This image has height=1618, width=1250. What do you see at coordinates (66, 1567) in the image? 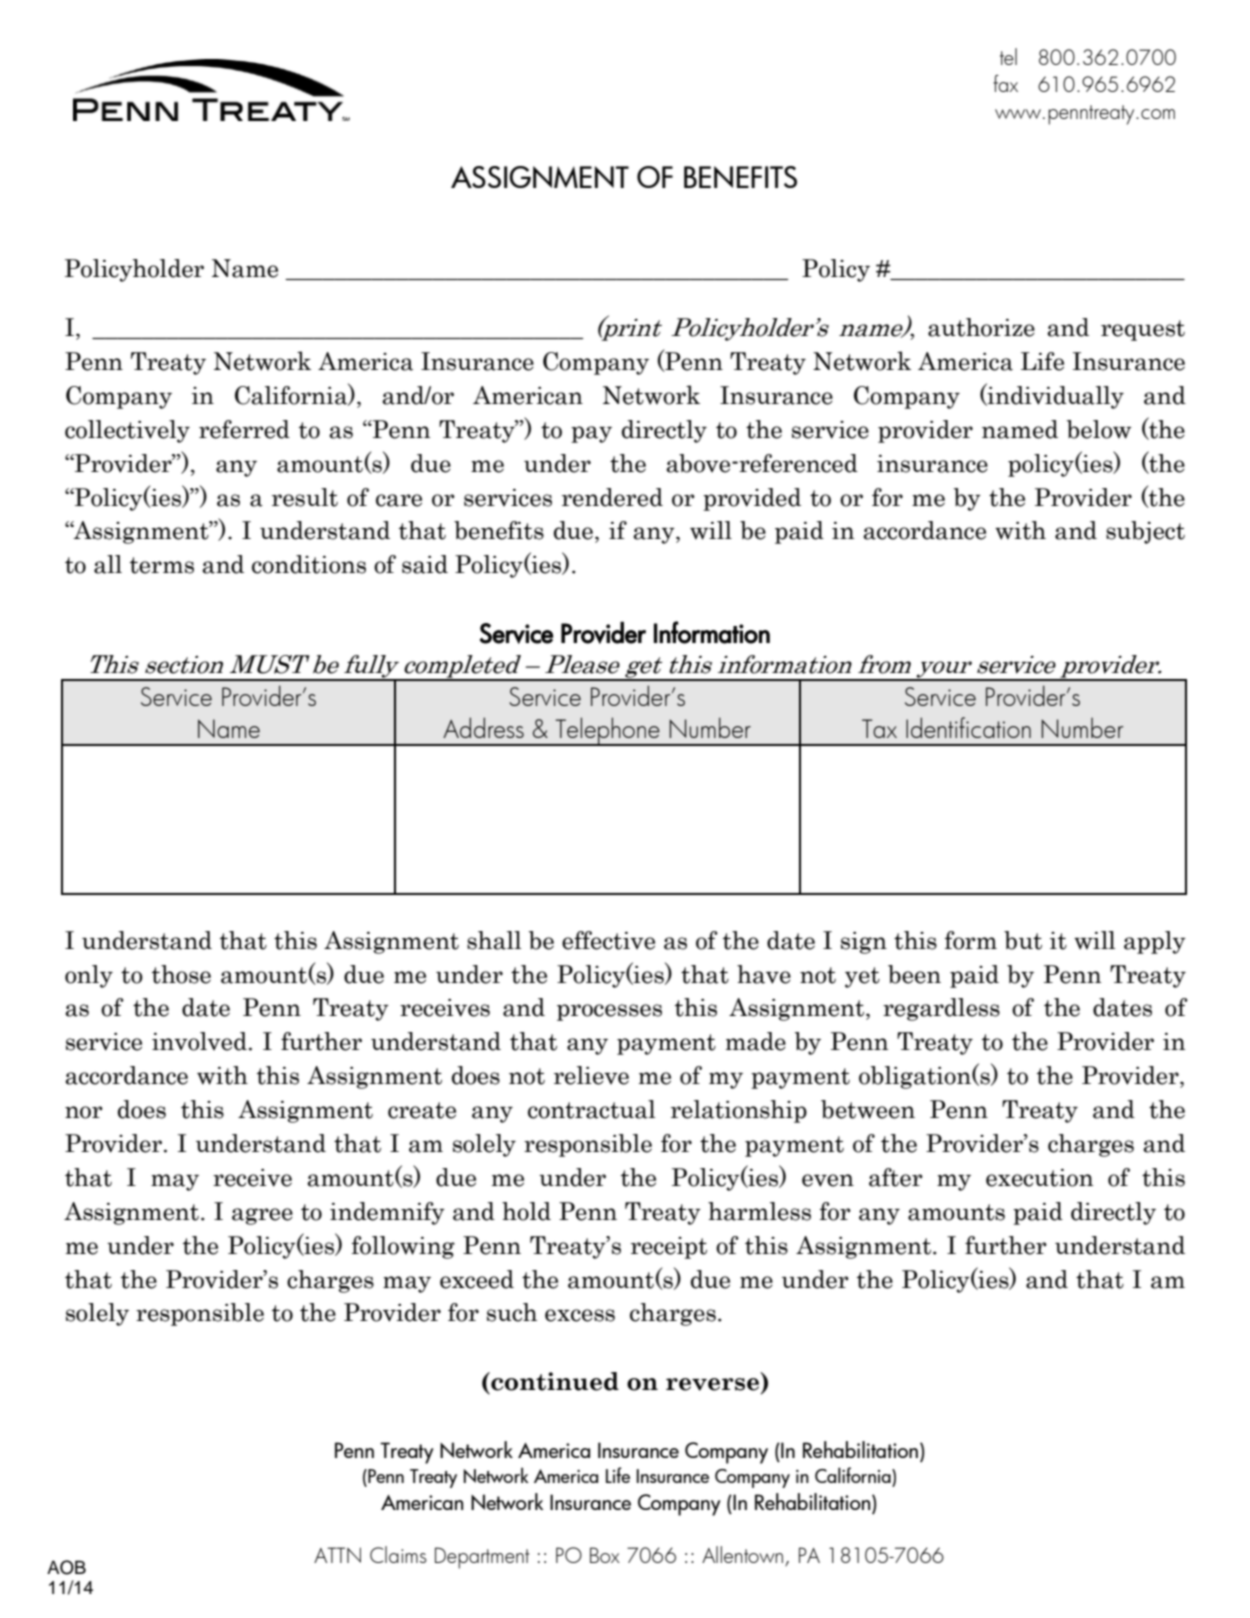
I see `AOB` at bounding box center [66, 1567].
